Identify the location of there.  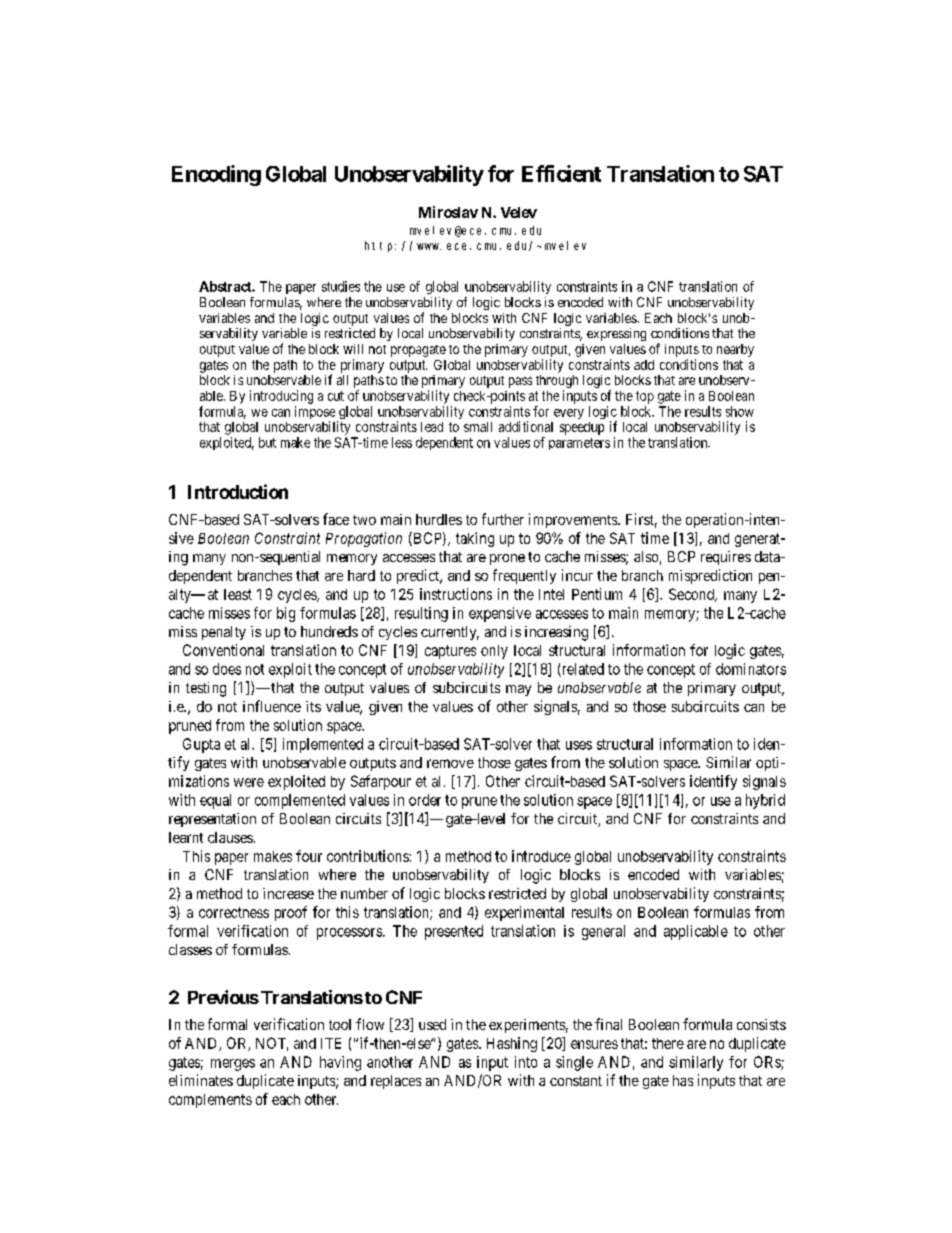
(668, 1043).
